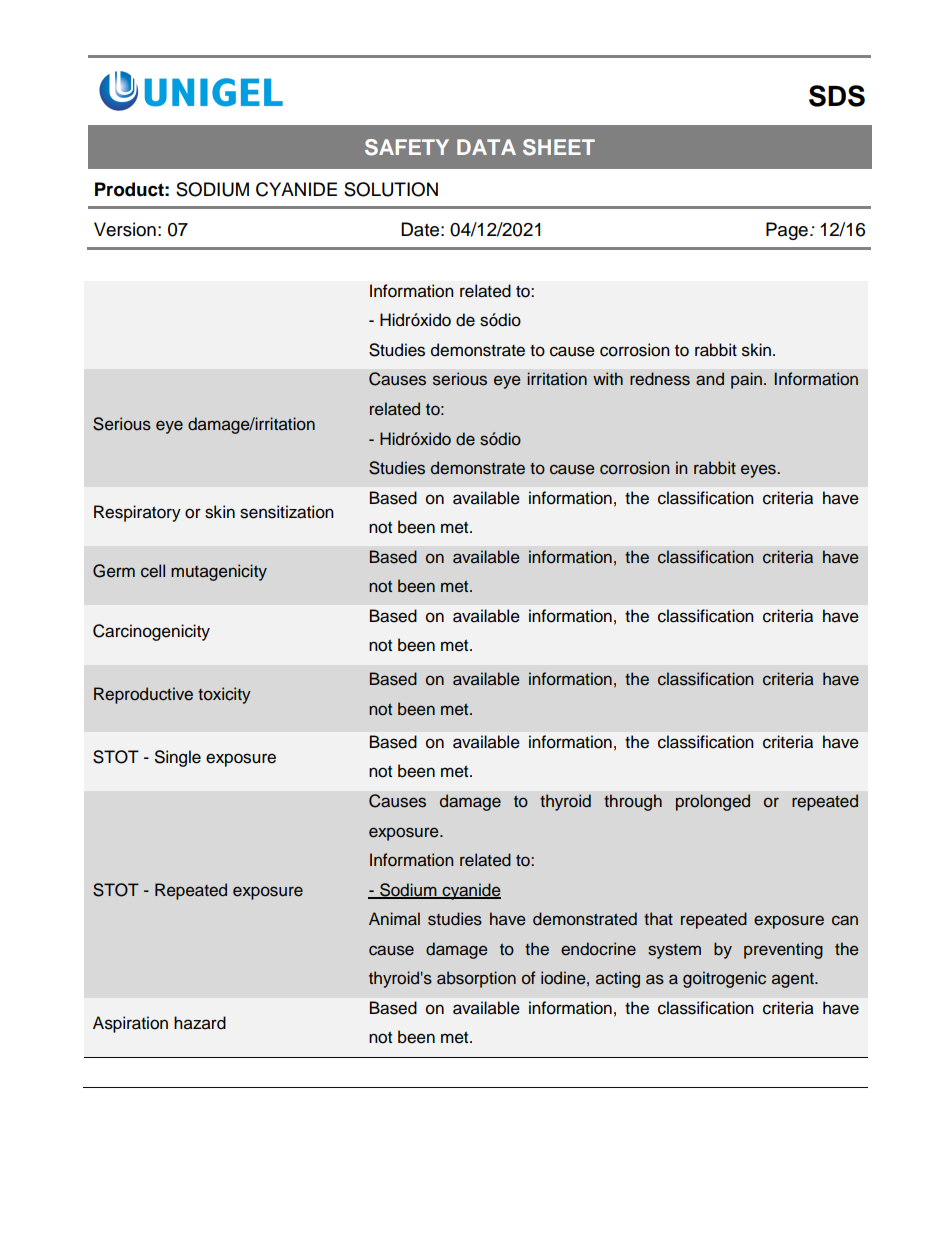 The image size is (952, 1233). Describe the element at coordinates (287, 512) in the page. I see `sensitization` at that location.
